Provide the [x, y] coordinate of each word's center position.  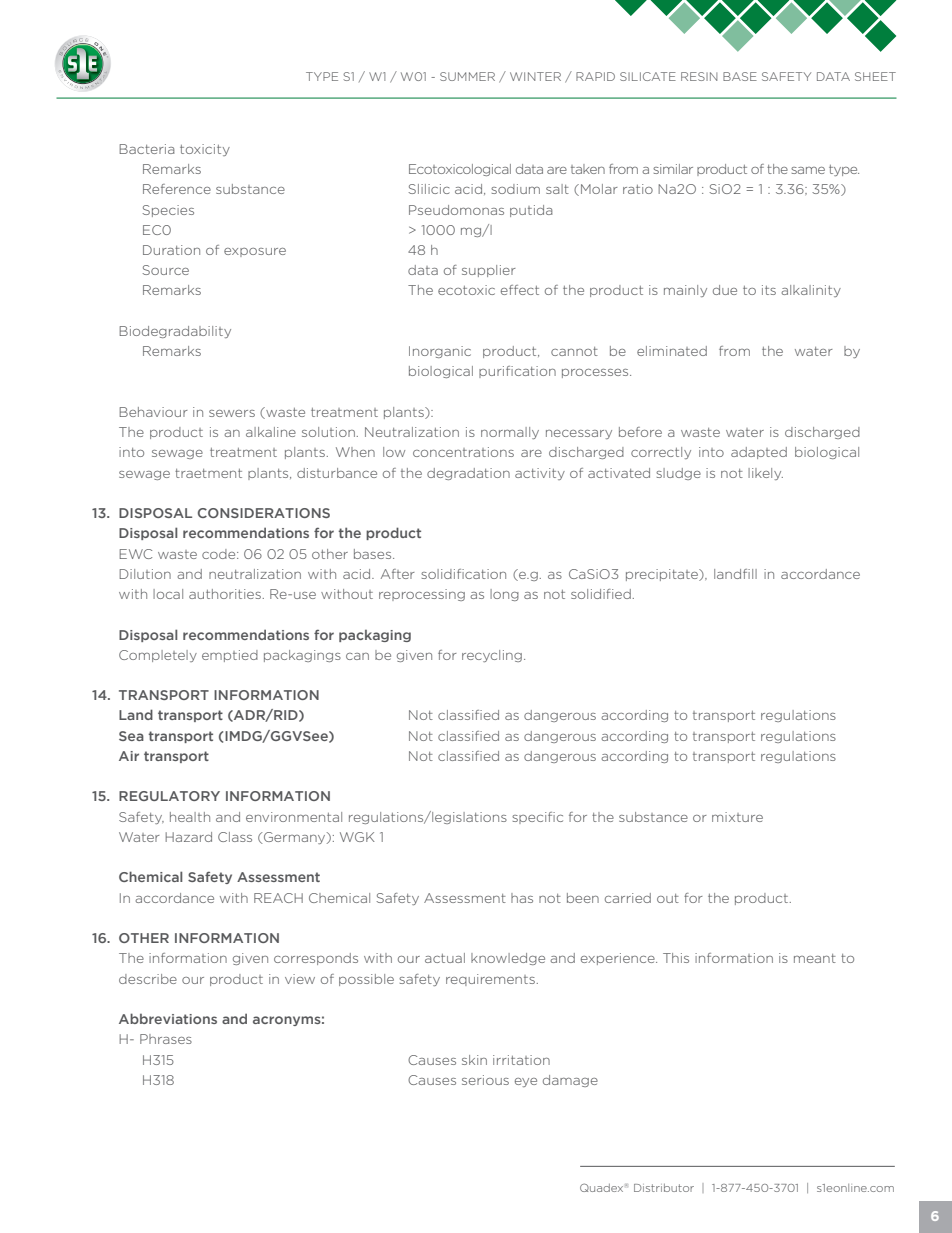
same [808, 170]
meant [815, 958]
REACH [278, 898]
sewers [232, 413]
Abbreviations [168, 1018]
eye [526, 1082]
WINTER [535, 76]
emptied [230, 656]
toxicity [205, 150]
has [522, 898]
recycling [492, 656]
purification [517, 372]
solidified [601, 594]
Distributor [664, 1188]
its [769, 290]
